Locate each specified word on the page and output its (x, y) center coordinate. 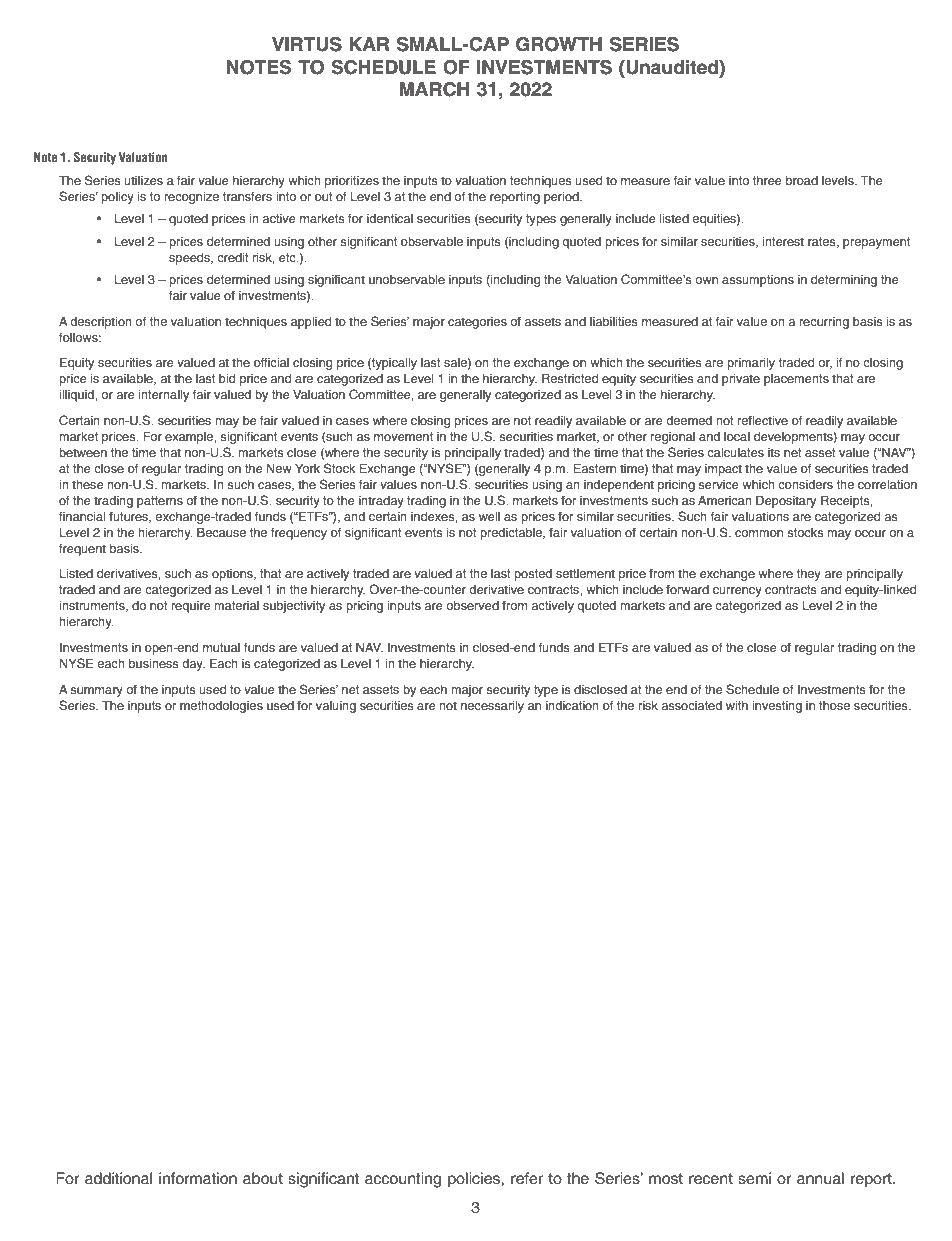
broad (802, 180)
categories (477, 323)
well (489, 516)
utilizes (143, 180)
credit (233, 257)
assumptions (758, 281)
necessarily (492, 707)
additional (118, 1178)
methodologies (221, 707)
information (198, 1178)
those (834, 705)
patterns (160, 502)
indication (572, 705)
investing (777, 707)
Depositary (786, 501)
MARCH (434, 89)
